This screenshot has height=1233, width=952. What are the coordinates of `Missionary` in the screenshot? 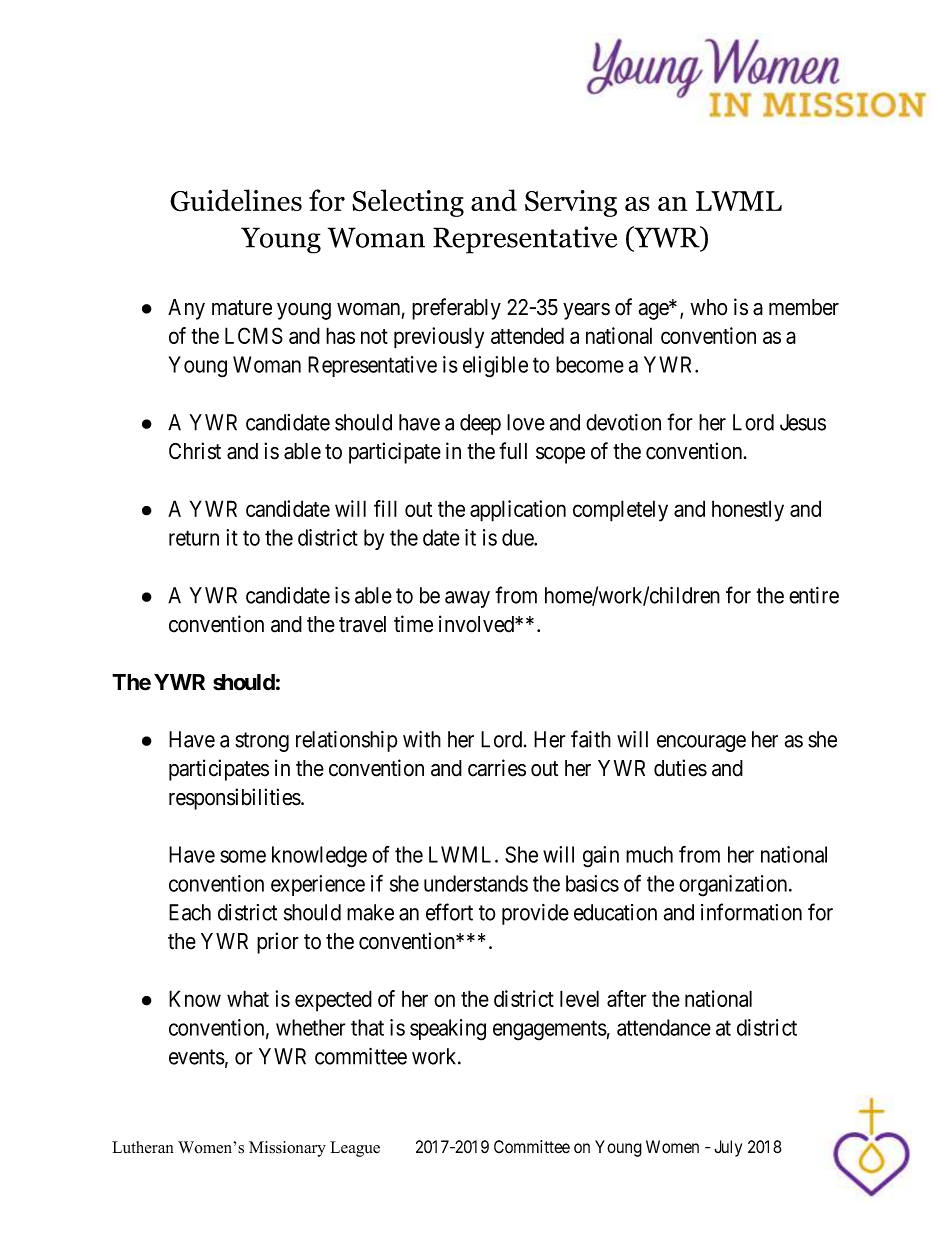 It's located at (287, 1149).
